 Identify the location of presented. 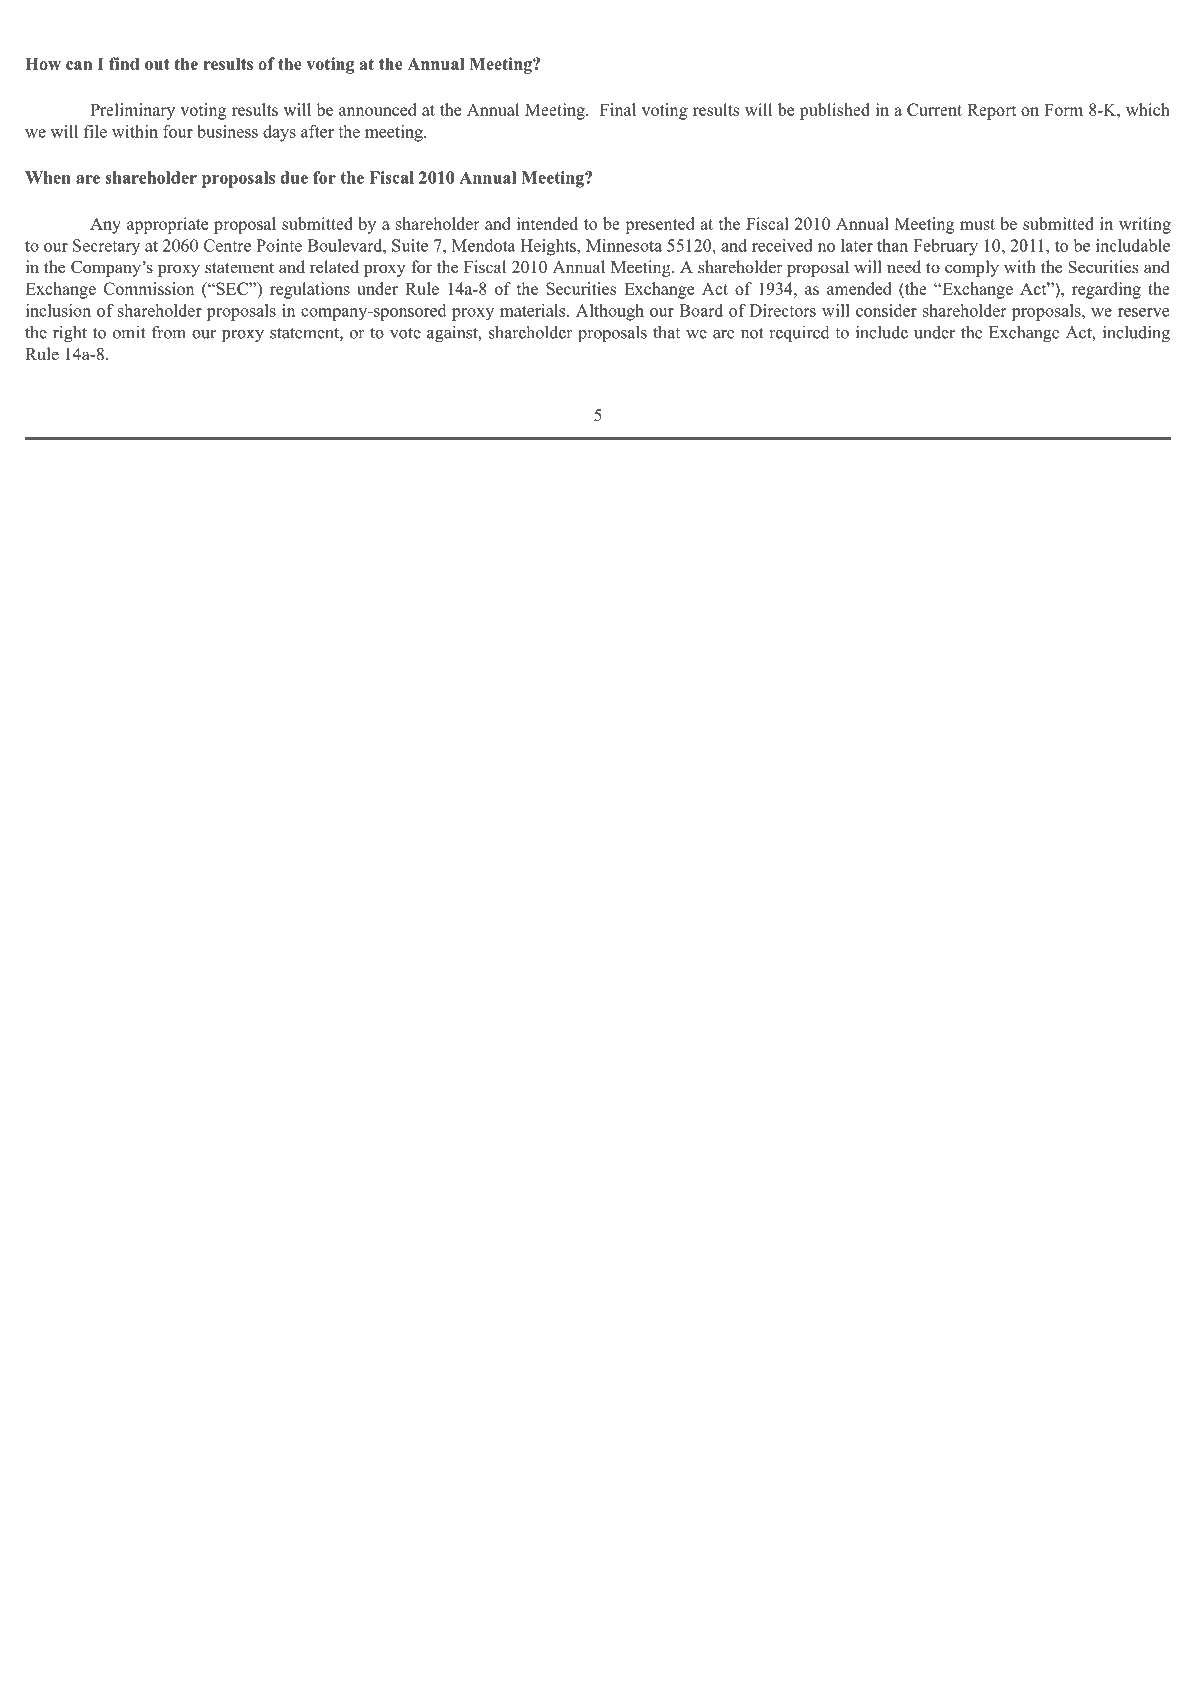
(660, 225).
